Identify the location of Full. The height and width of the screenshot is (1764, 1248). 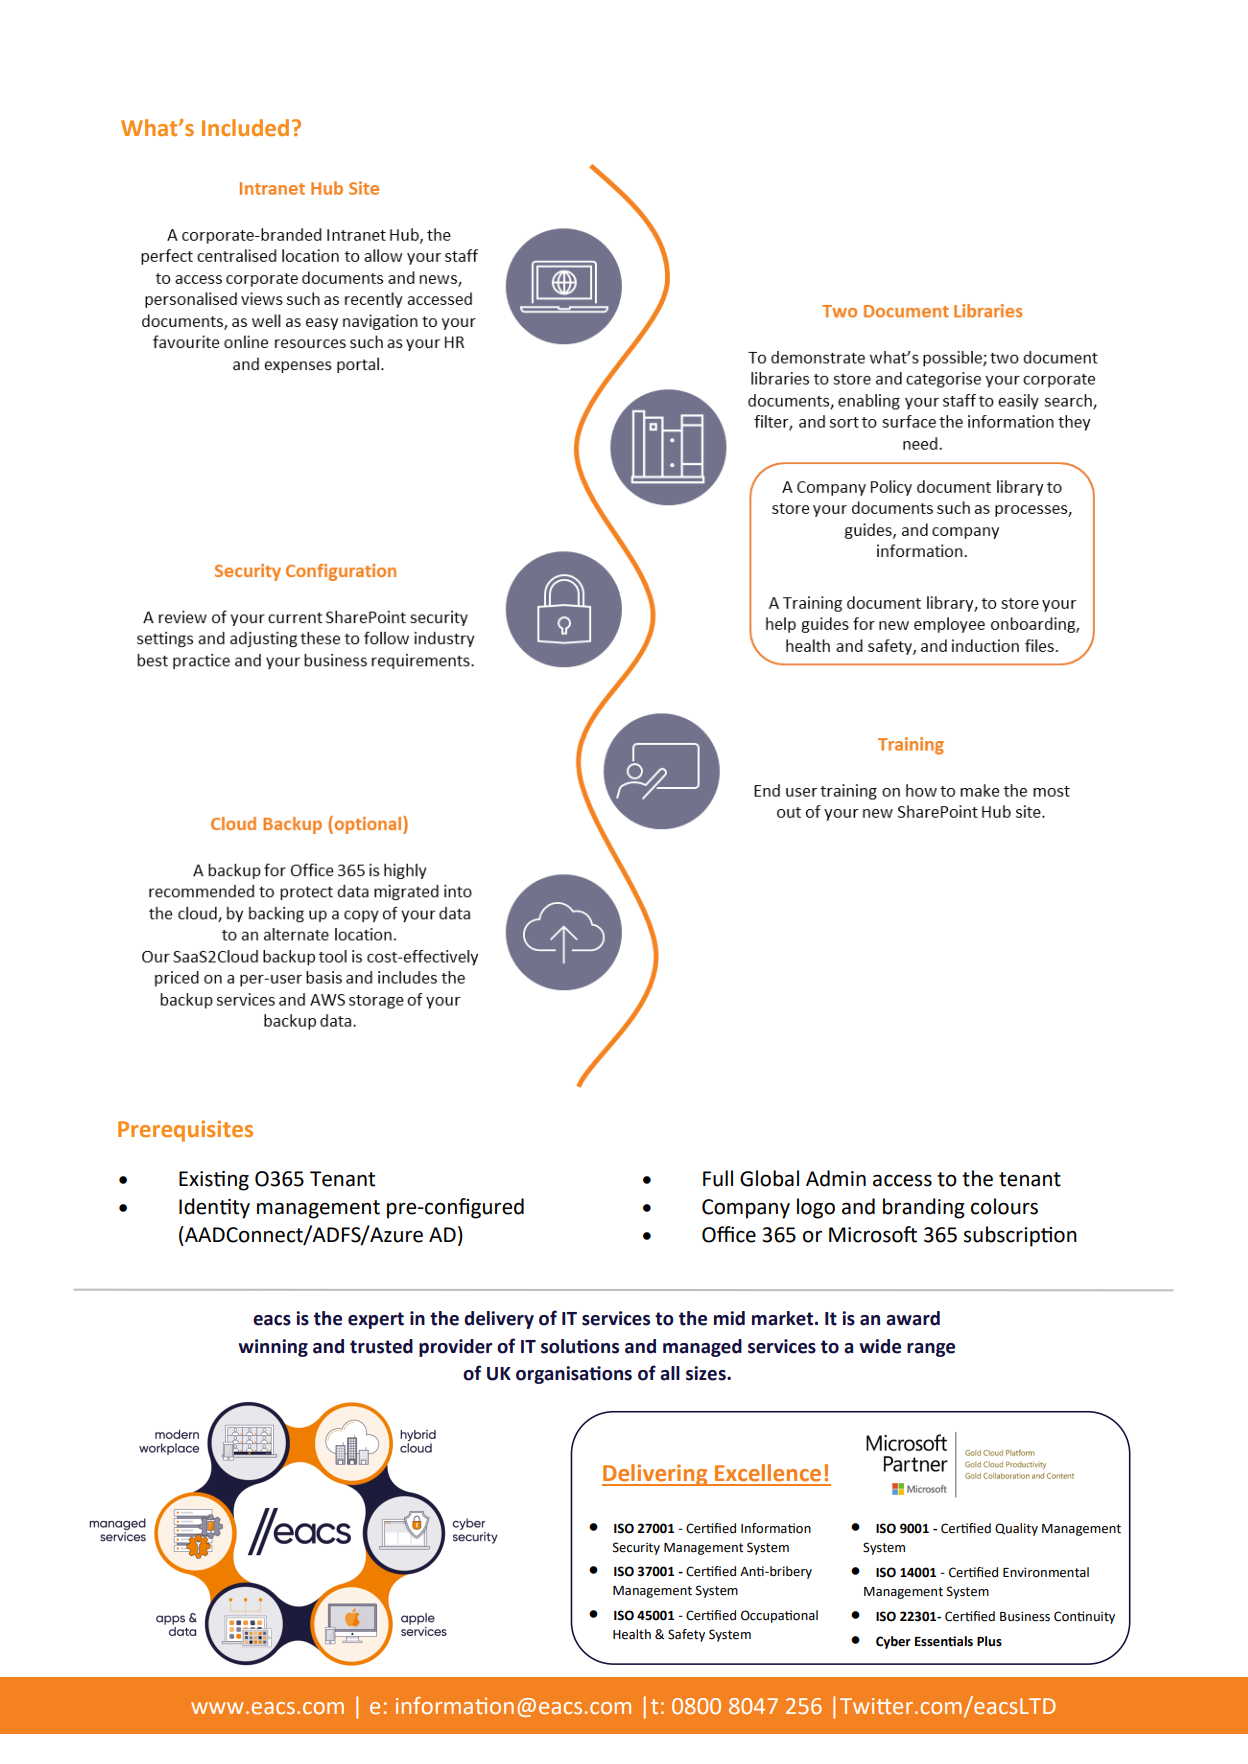
(718, 1178).
